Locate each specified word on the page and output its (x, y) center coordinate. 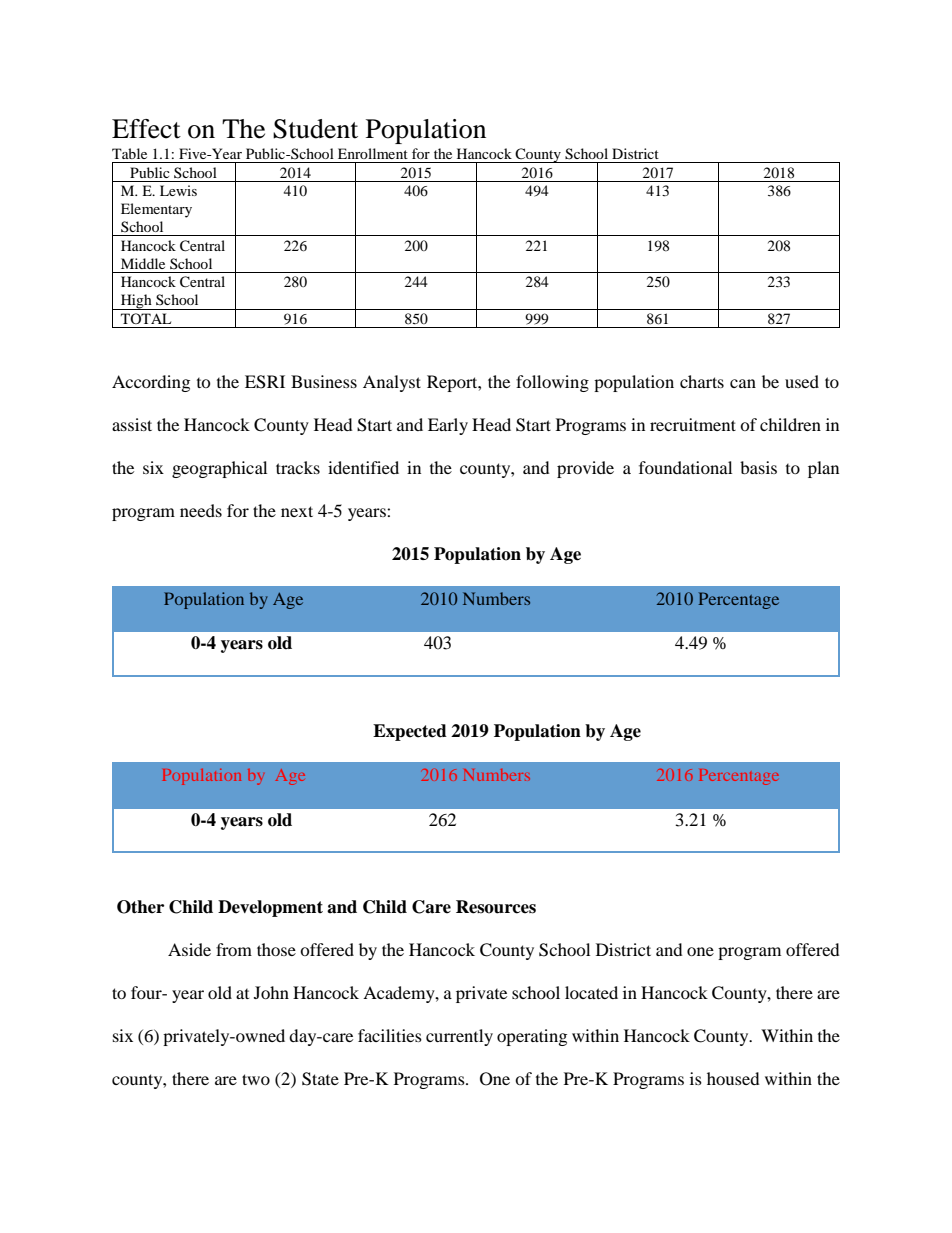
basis (758, 467)
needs (201, 510)
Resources (496, 907)
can (743, 383)
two (256, 1079)
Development (270, 908)
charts (702, 381)
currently (459, 1037)
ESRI (265, 382)
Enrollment (373, 153)
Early (448, 426)
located (591, 992)
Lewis (178, 190)
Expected (410, 732)
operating (532, 1037)
